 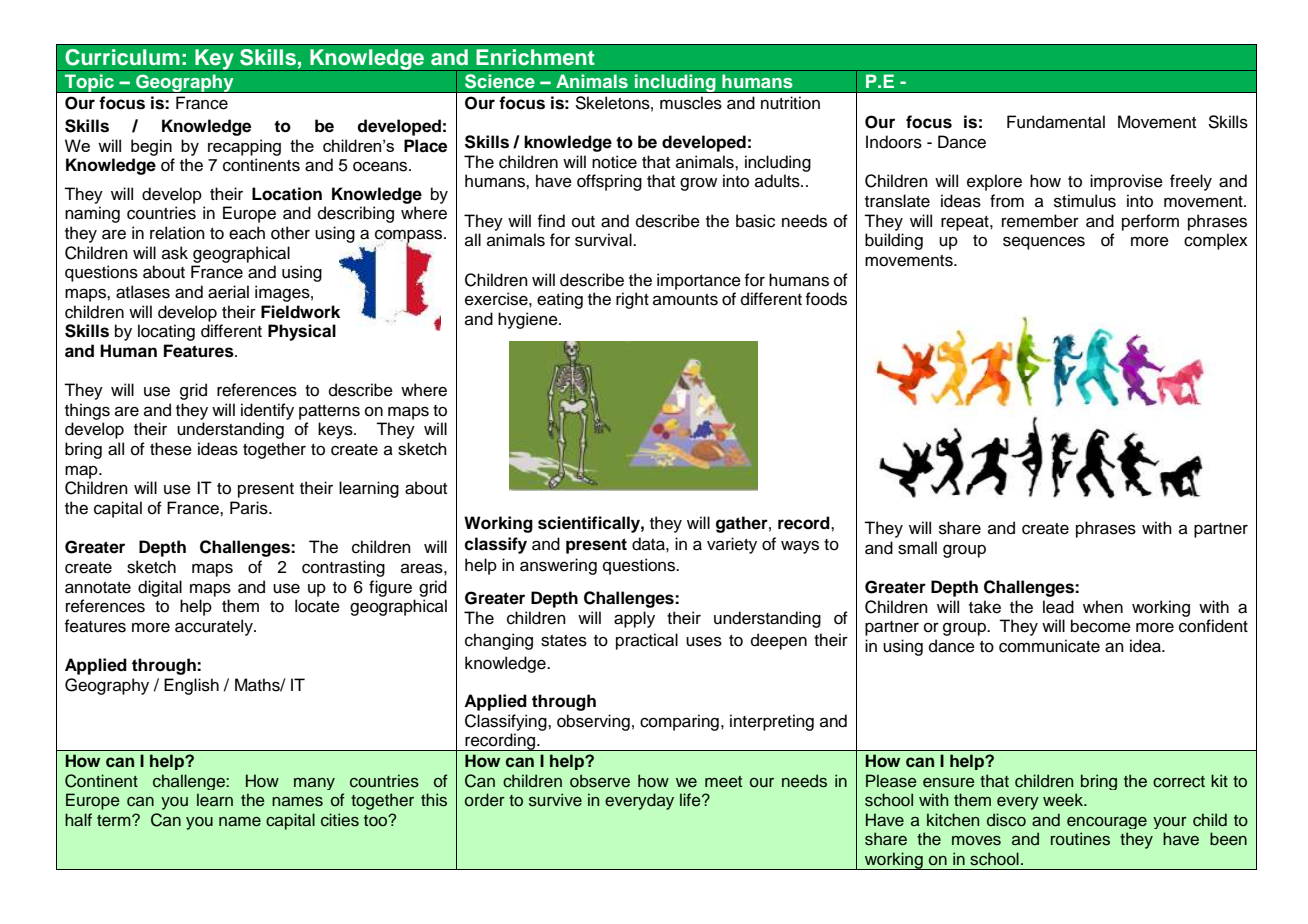 What do you see at coordinates (115, 821) in the image?
I see `term` at bounding box center [115, 821].
